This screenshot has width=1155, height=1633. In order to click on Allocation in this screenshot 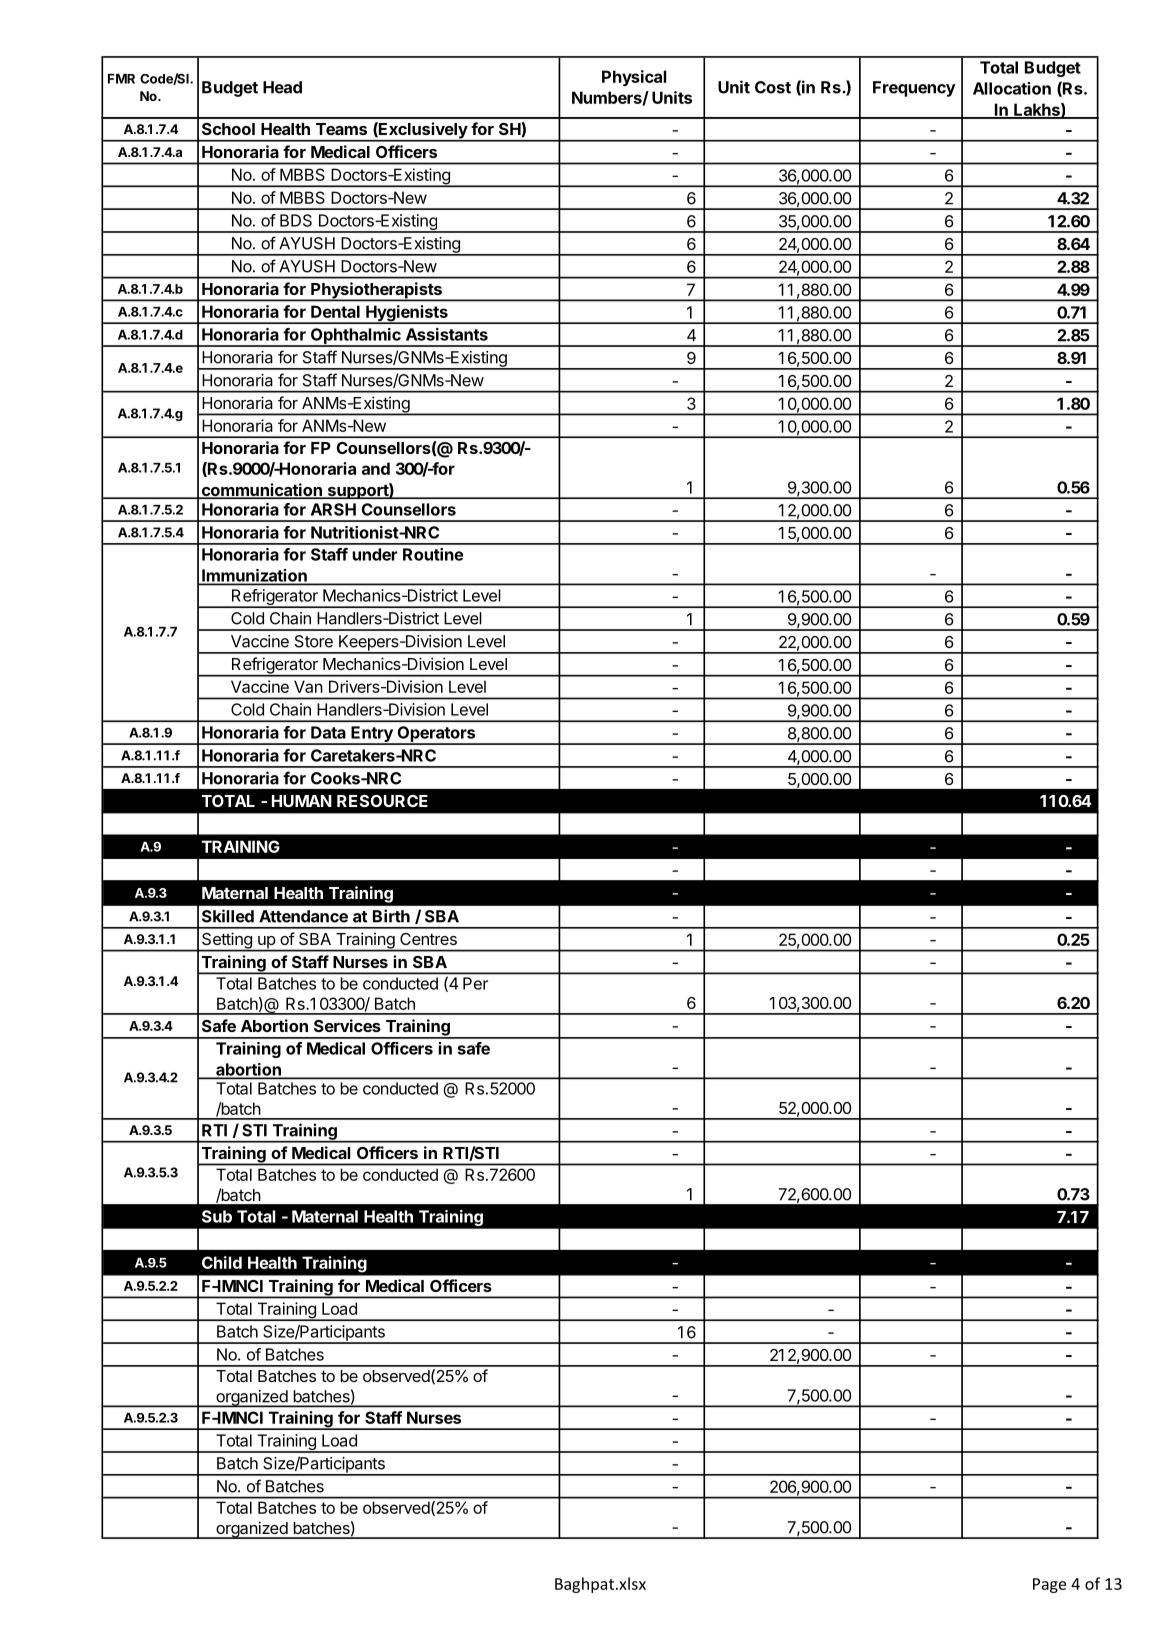, I will do `click(1012, 88)`.
